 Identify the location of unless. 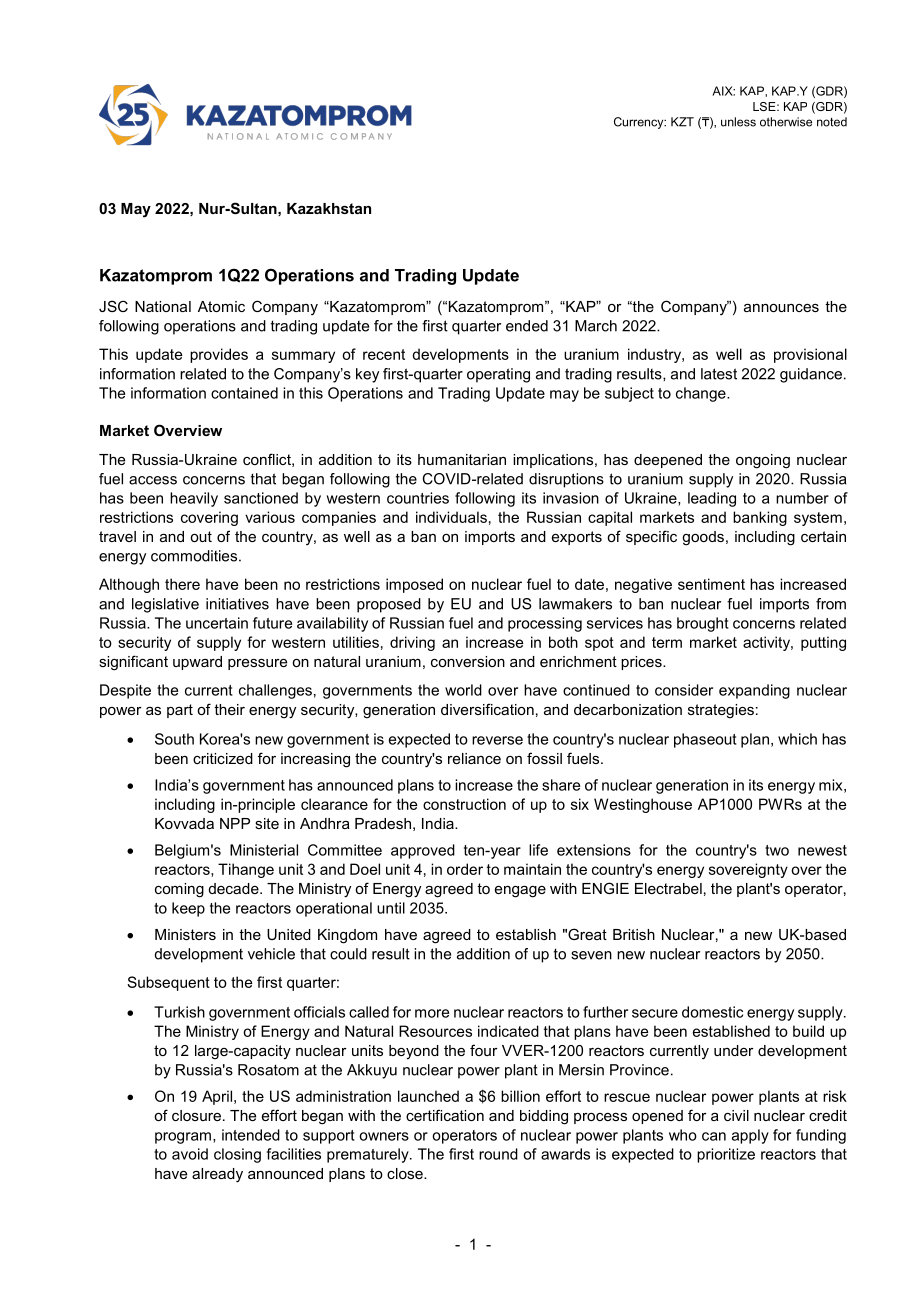
(738, 122).
